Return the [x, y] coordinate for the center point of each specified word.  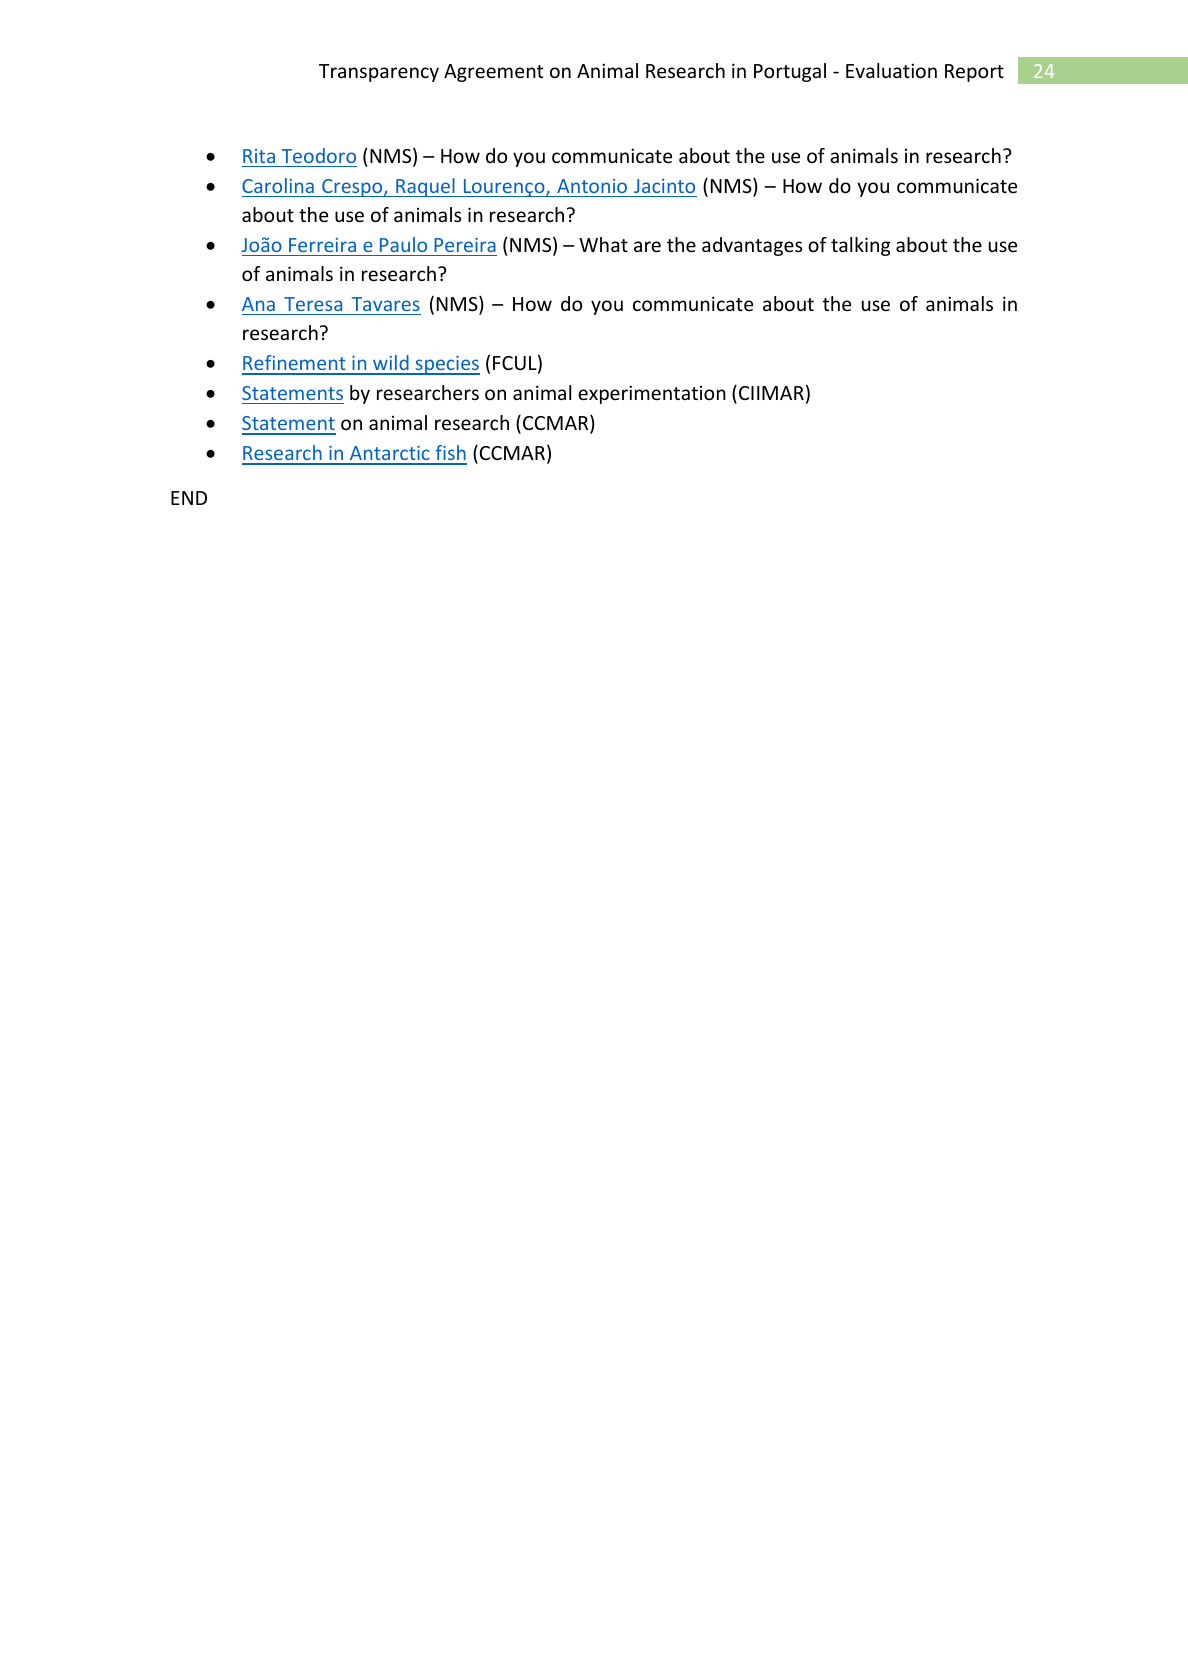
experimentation [652, 394]
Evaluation [891, 70]
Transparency [379, 73]
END [189, 498]
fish [450, 454]
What [603, 244]
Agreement [493, 73]
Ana [258, 304]
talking [860, 246]
